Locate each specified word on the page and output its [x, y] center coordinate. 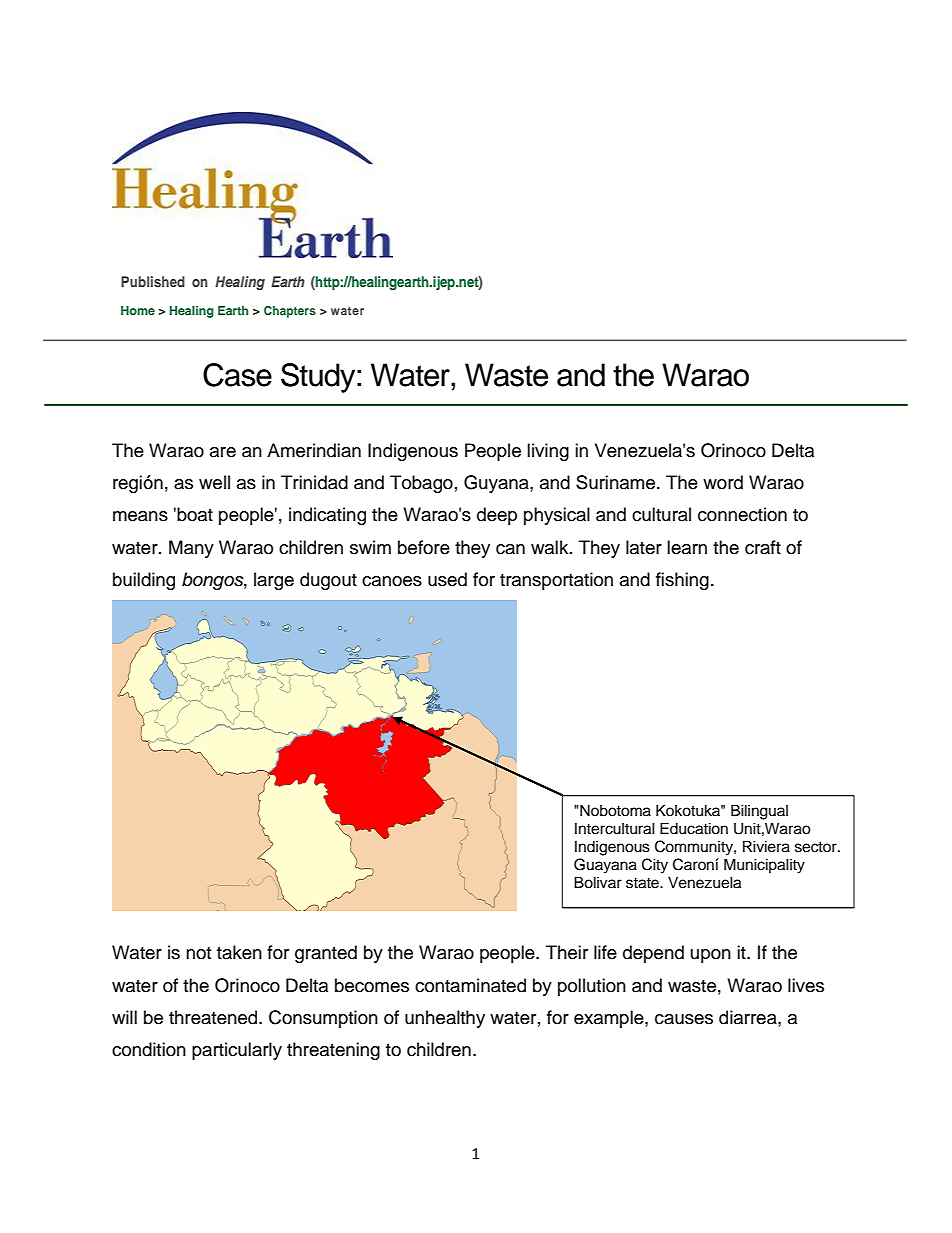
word [723, 482]
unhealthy [445, 1019]
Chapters [290, 312]
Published [153, 281]
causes [684, 1019]
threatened [214, 1017]
